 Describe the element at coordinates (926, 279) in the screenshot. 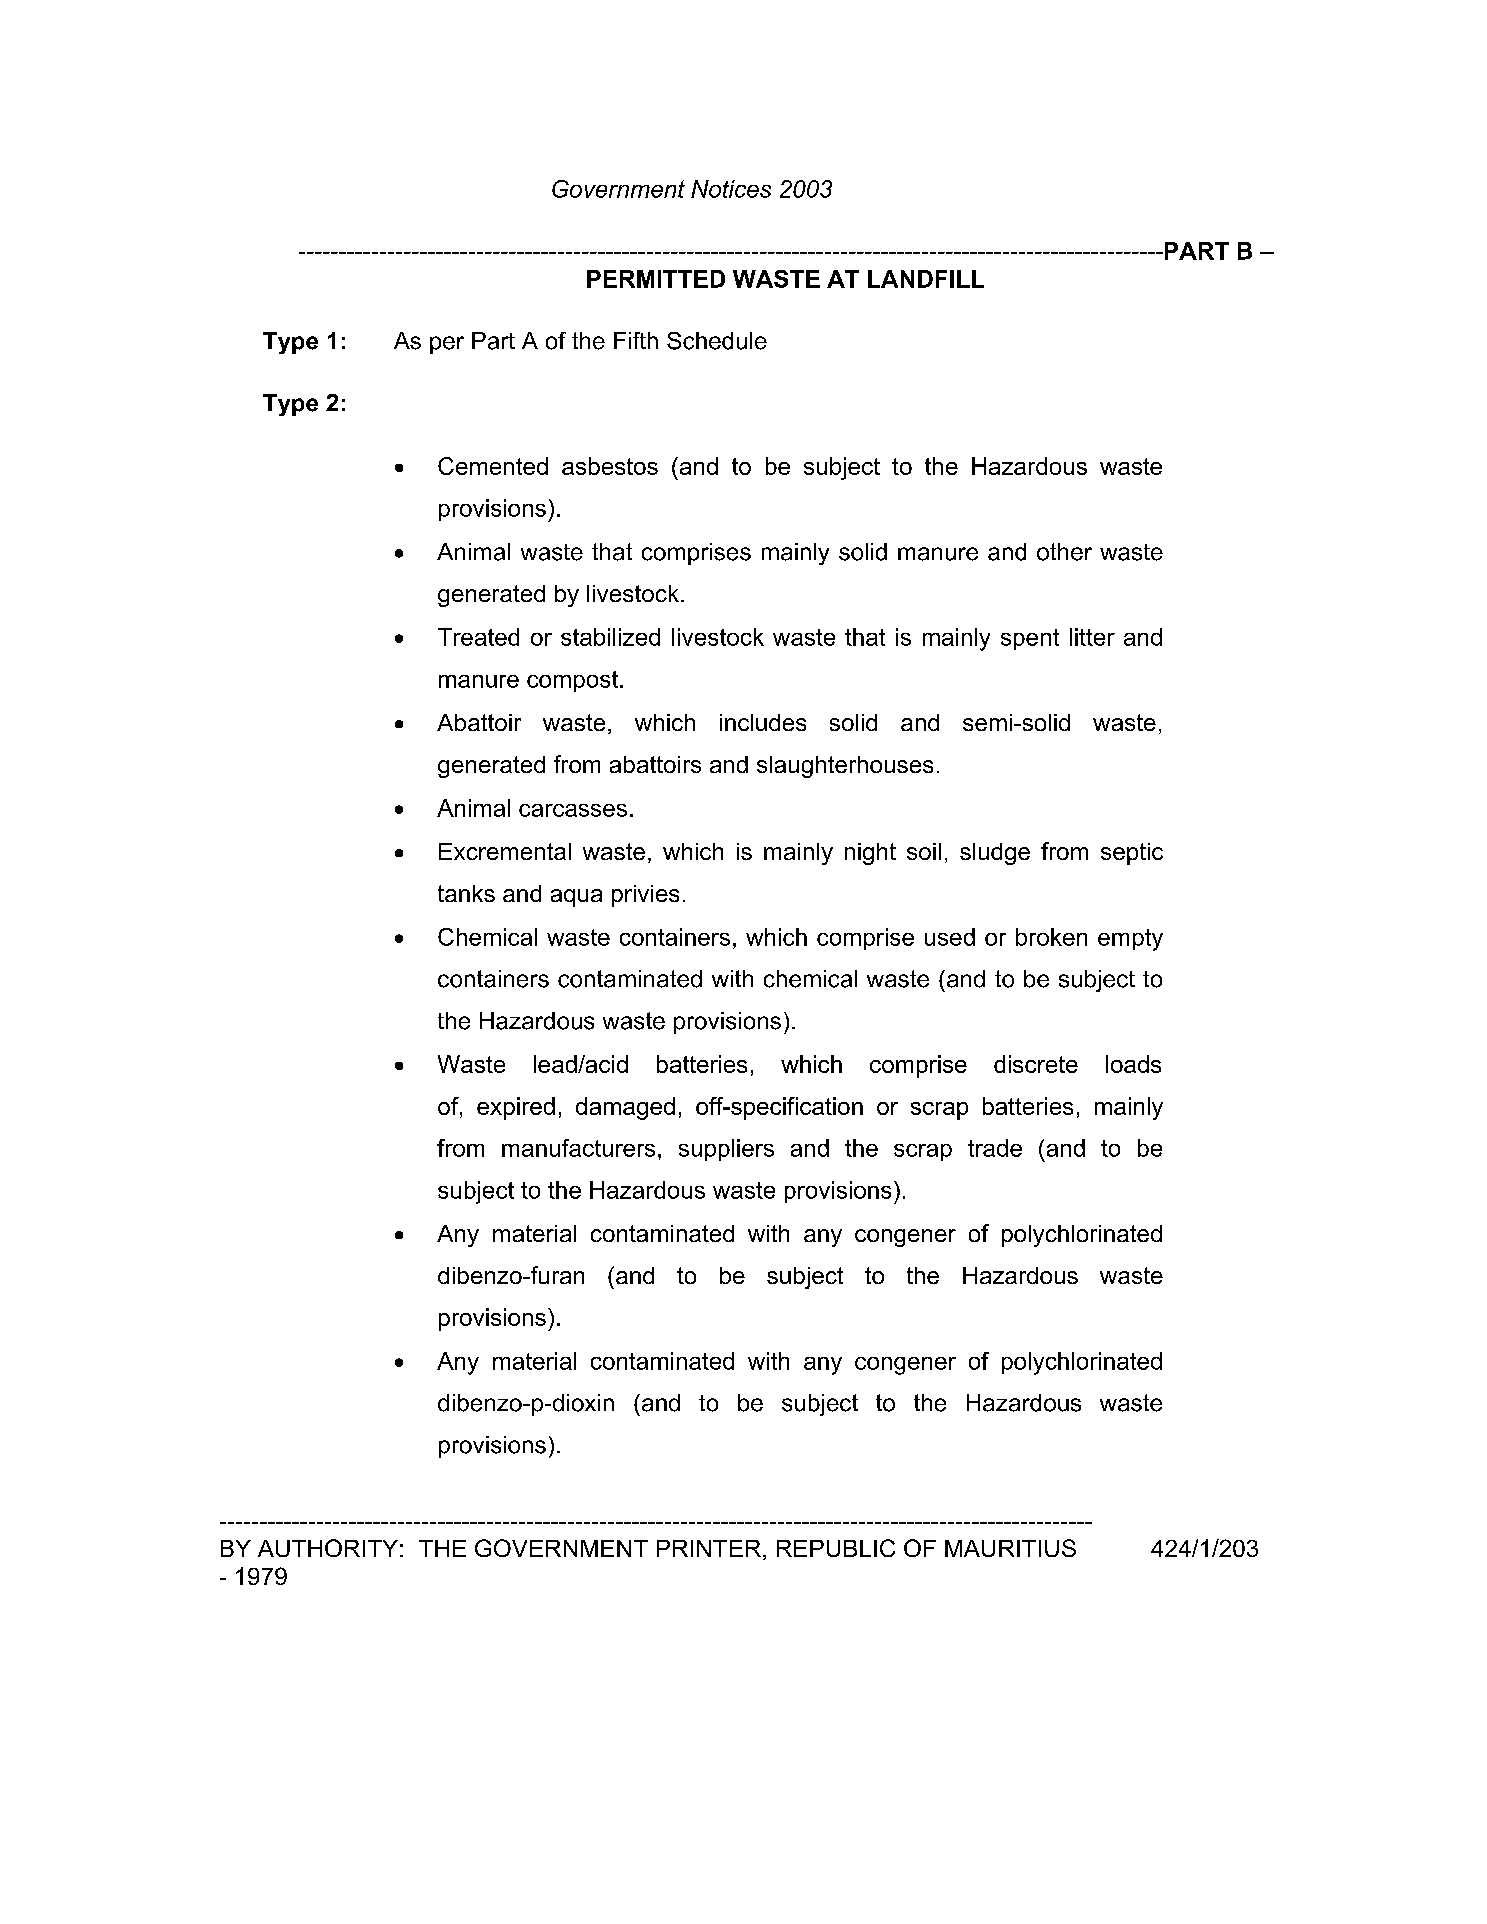

I see `LANDFILL` at that location.
